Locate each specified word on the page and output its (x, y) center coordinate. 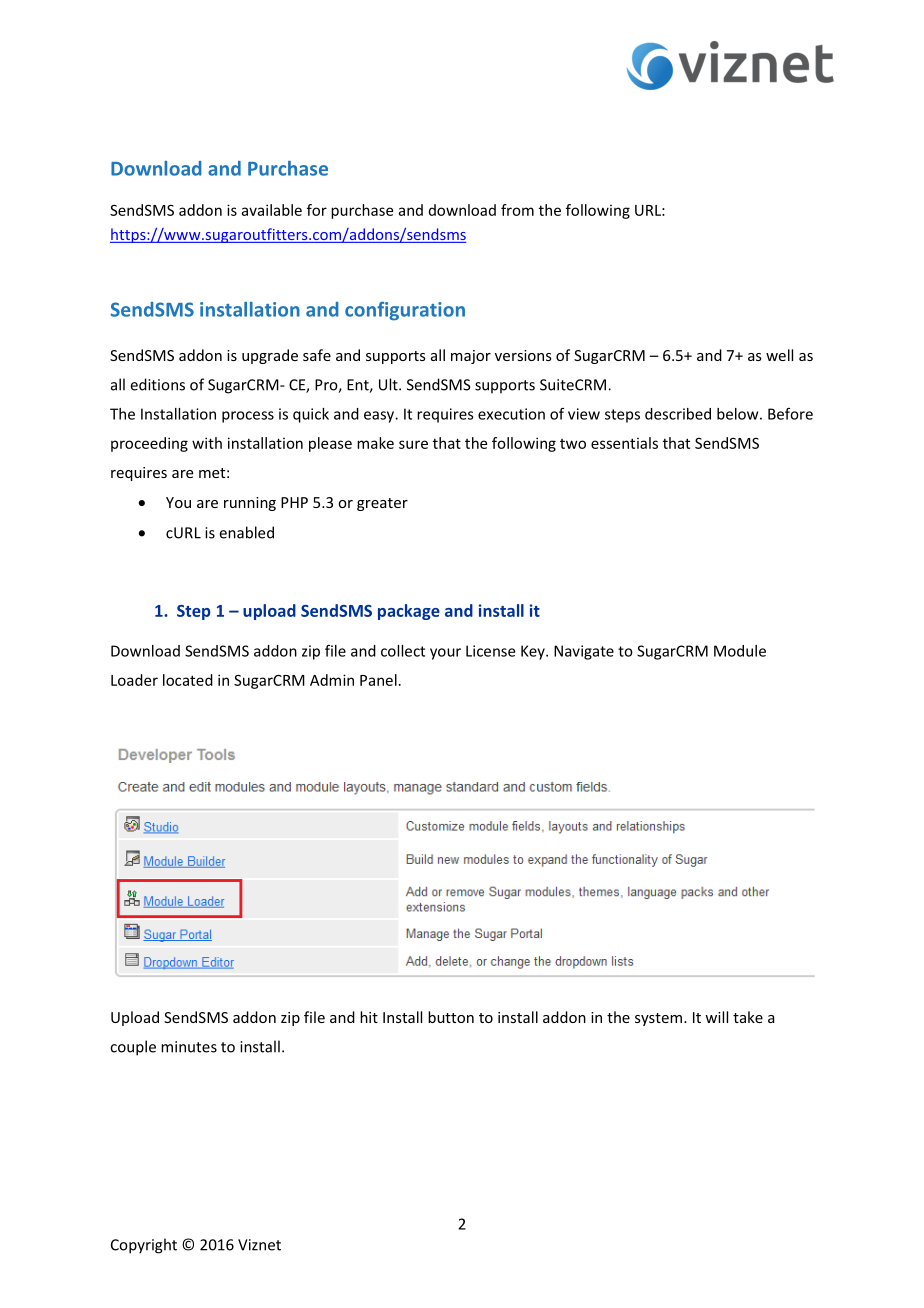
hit (369, 1017)
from (517, 210)
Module (740, 651)
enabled (246, 532)
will (716, 1017)
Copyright (144, 1246)
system (658, 1019)
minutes (189, 1047)
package (409, 612)
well (779, 355)
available (272, 210)
